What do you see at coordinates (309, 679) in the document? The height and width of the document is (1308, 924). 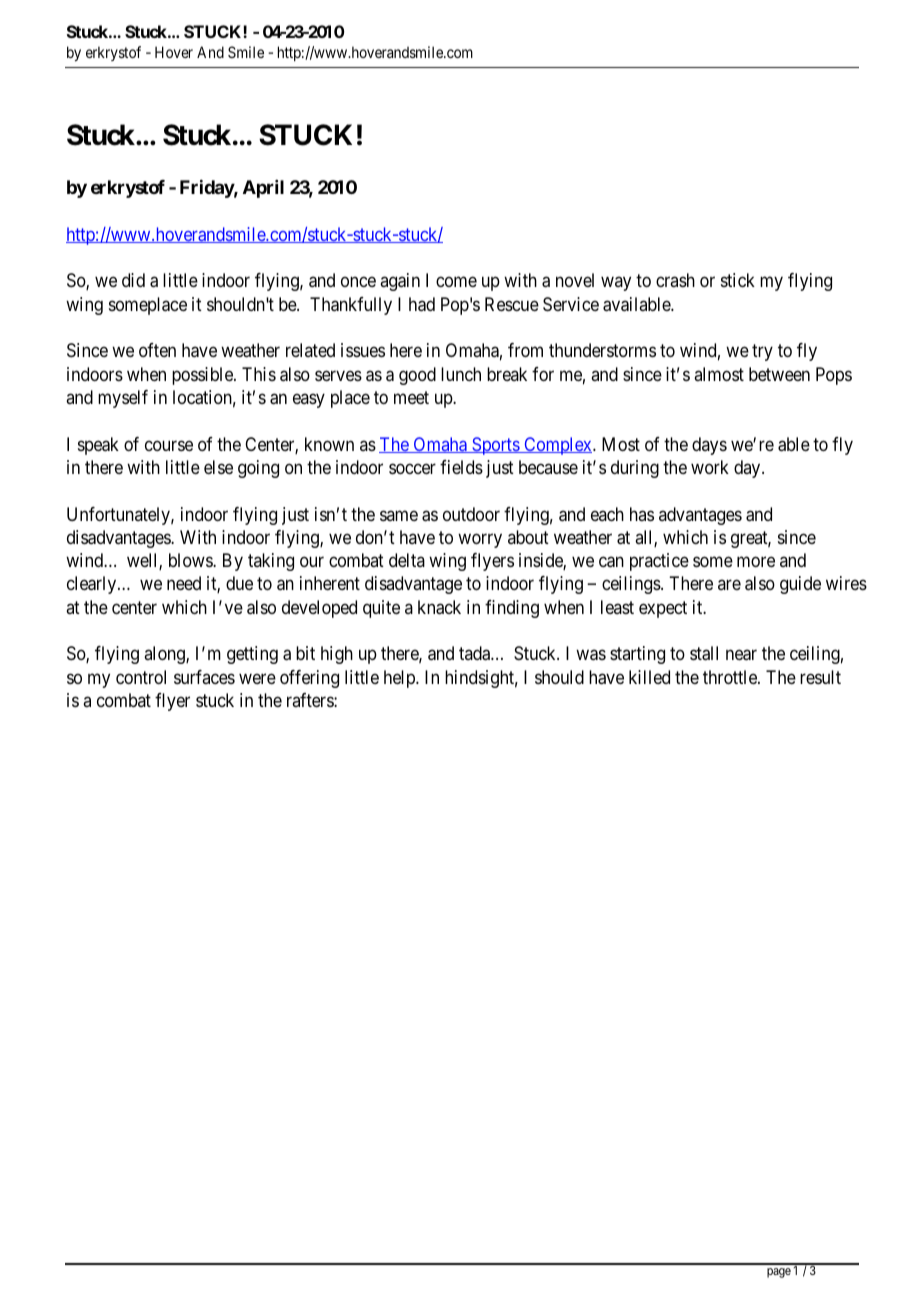 I see `offering` at bounding box center [309, 679].
